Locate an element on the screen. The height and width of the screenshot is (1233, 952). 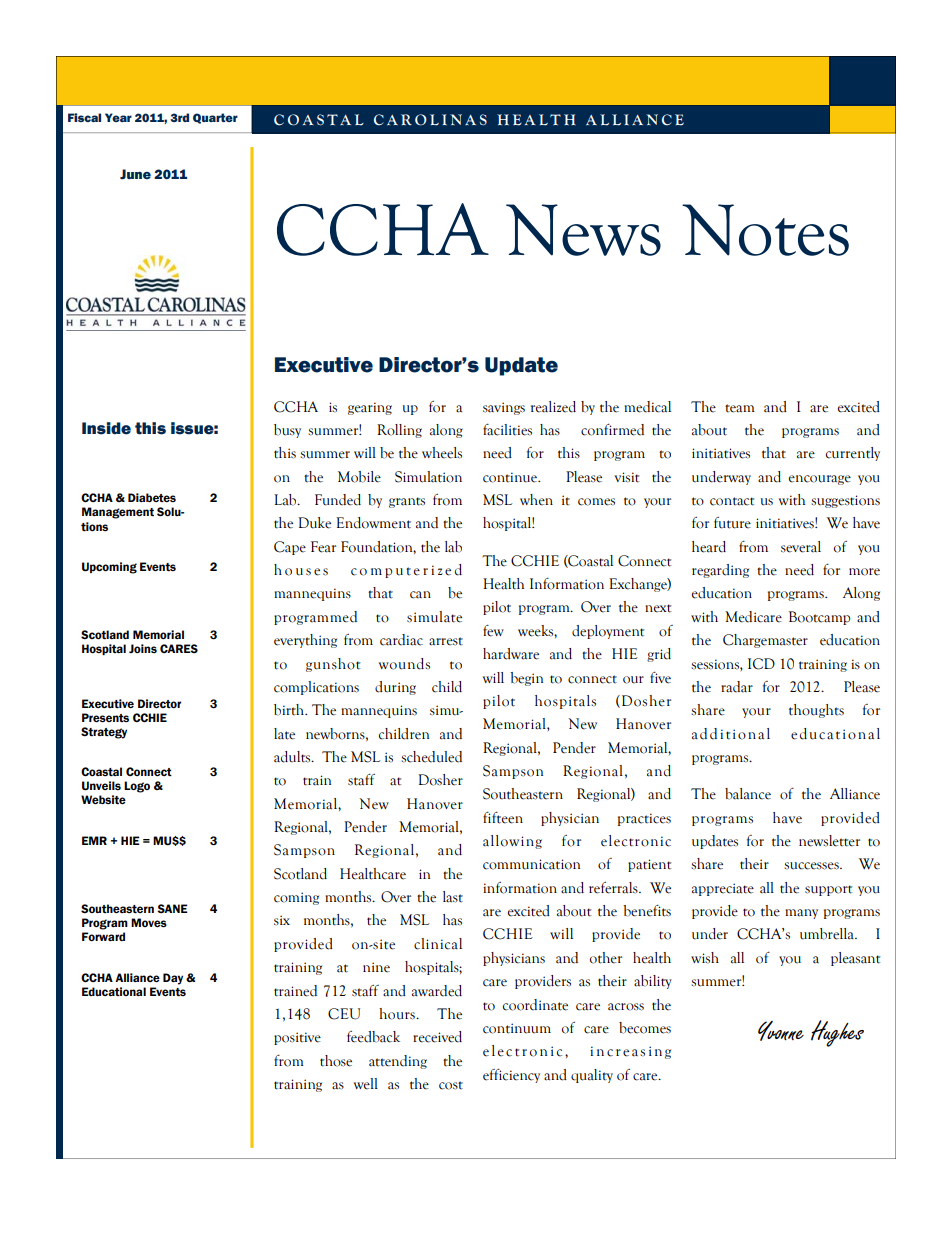
CAROLINAS is located at coordinates (430, 120).
